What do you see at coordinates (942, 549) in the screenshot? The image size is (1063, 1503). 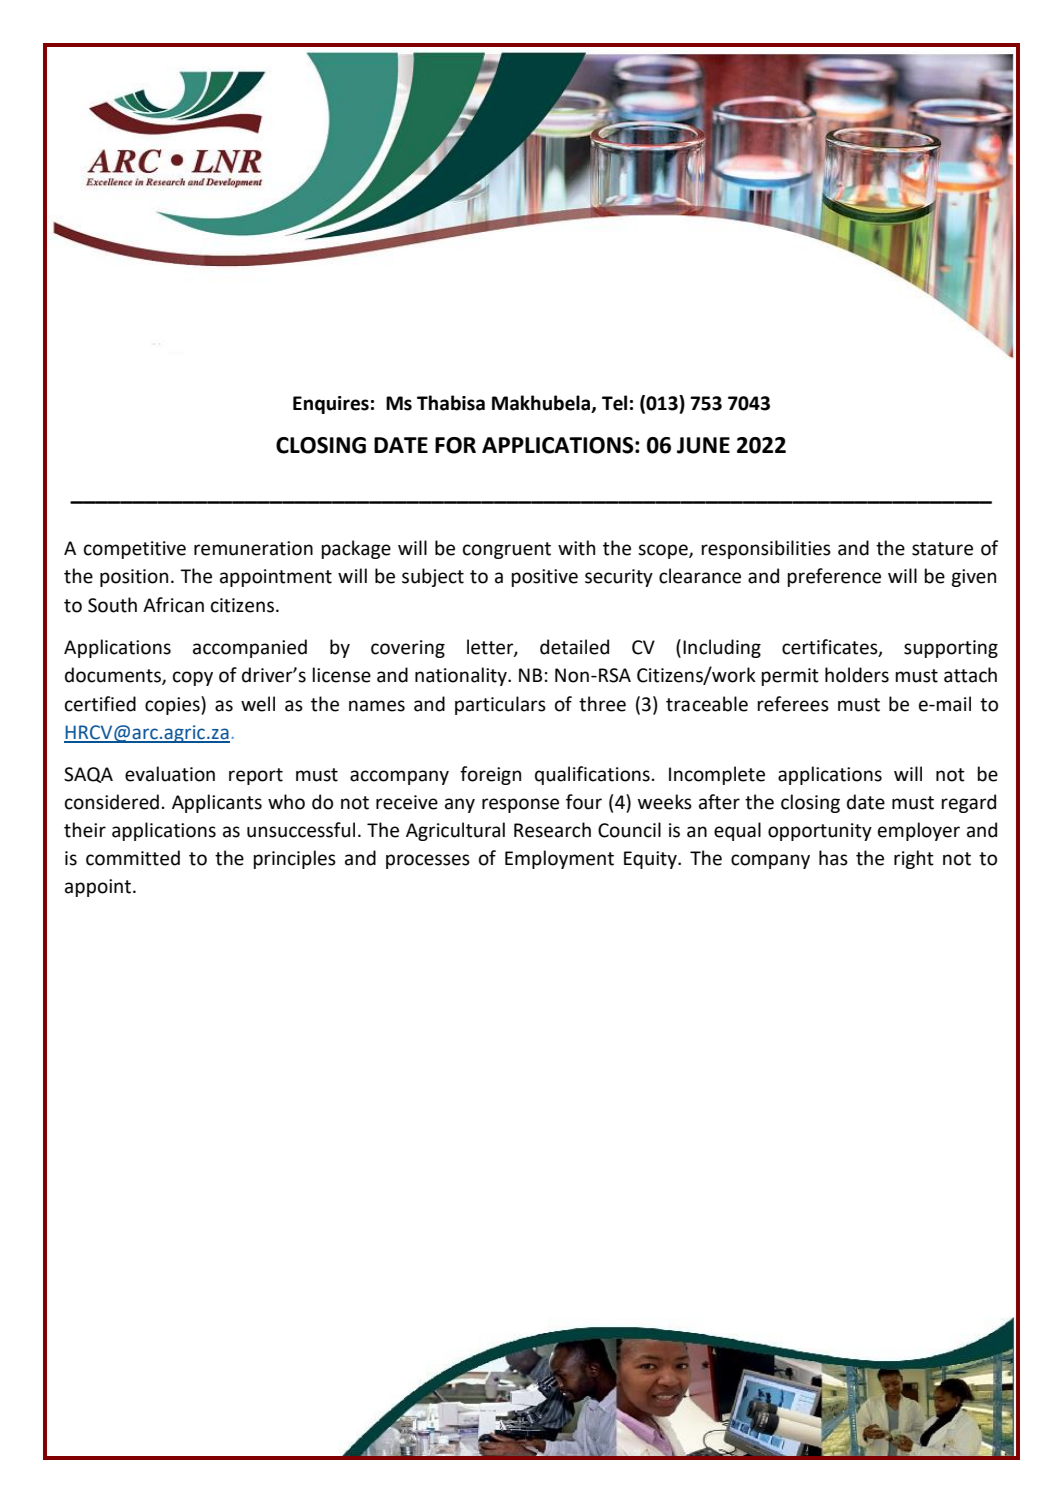 I see `stature` at bounding box center [942, 549].
